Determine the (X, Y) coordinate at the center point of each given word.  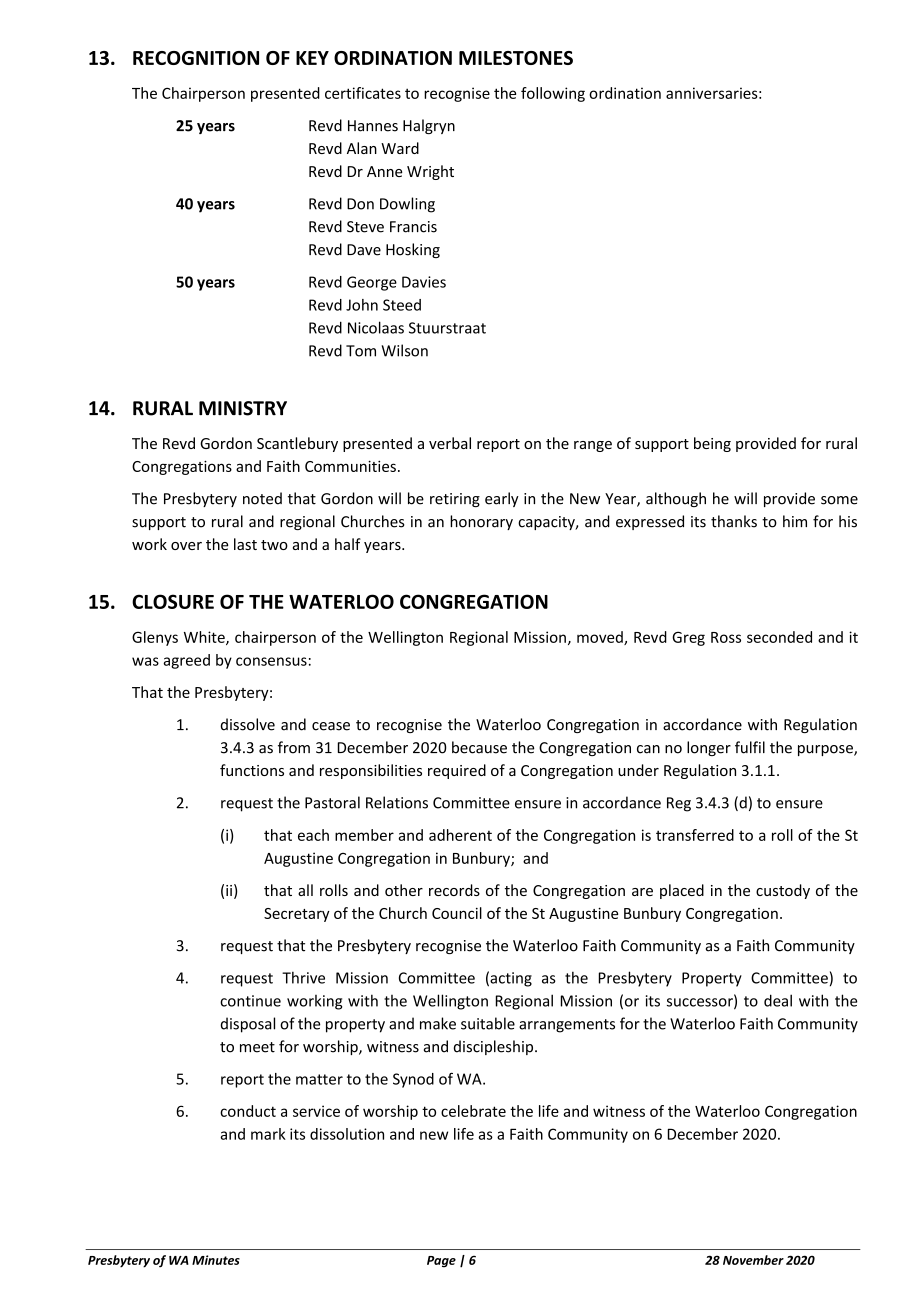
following (553, 94)
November (753, 1260)
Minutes (216, 1260)
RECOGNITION (196, 58)
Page (441, 1262)
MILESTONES (516, 58)
